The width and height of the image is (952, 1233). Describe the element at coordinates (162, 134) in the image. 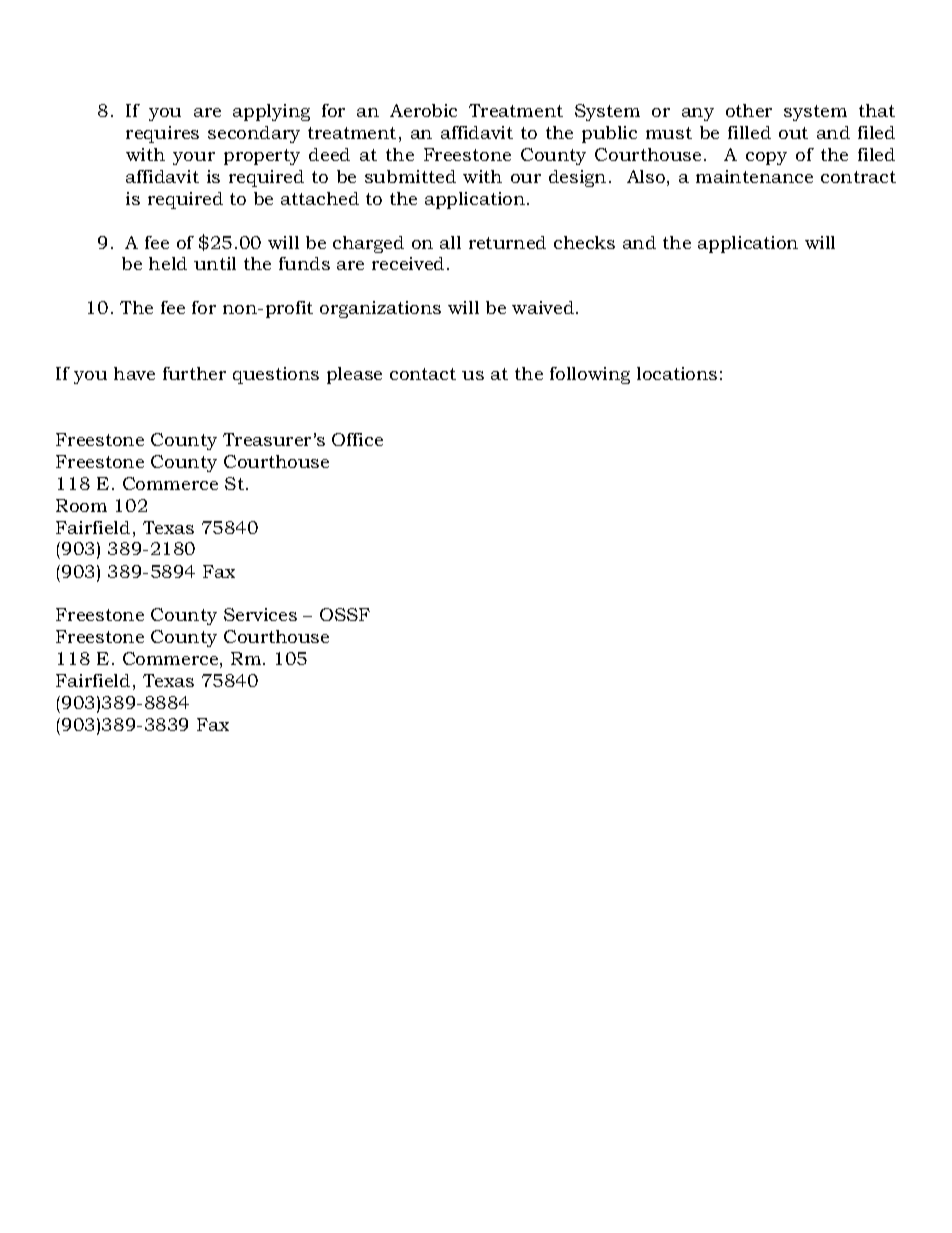

I see `requires` at that location.
